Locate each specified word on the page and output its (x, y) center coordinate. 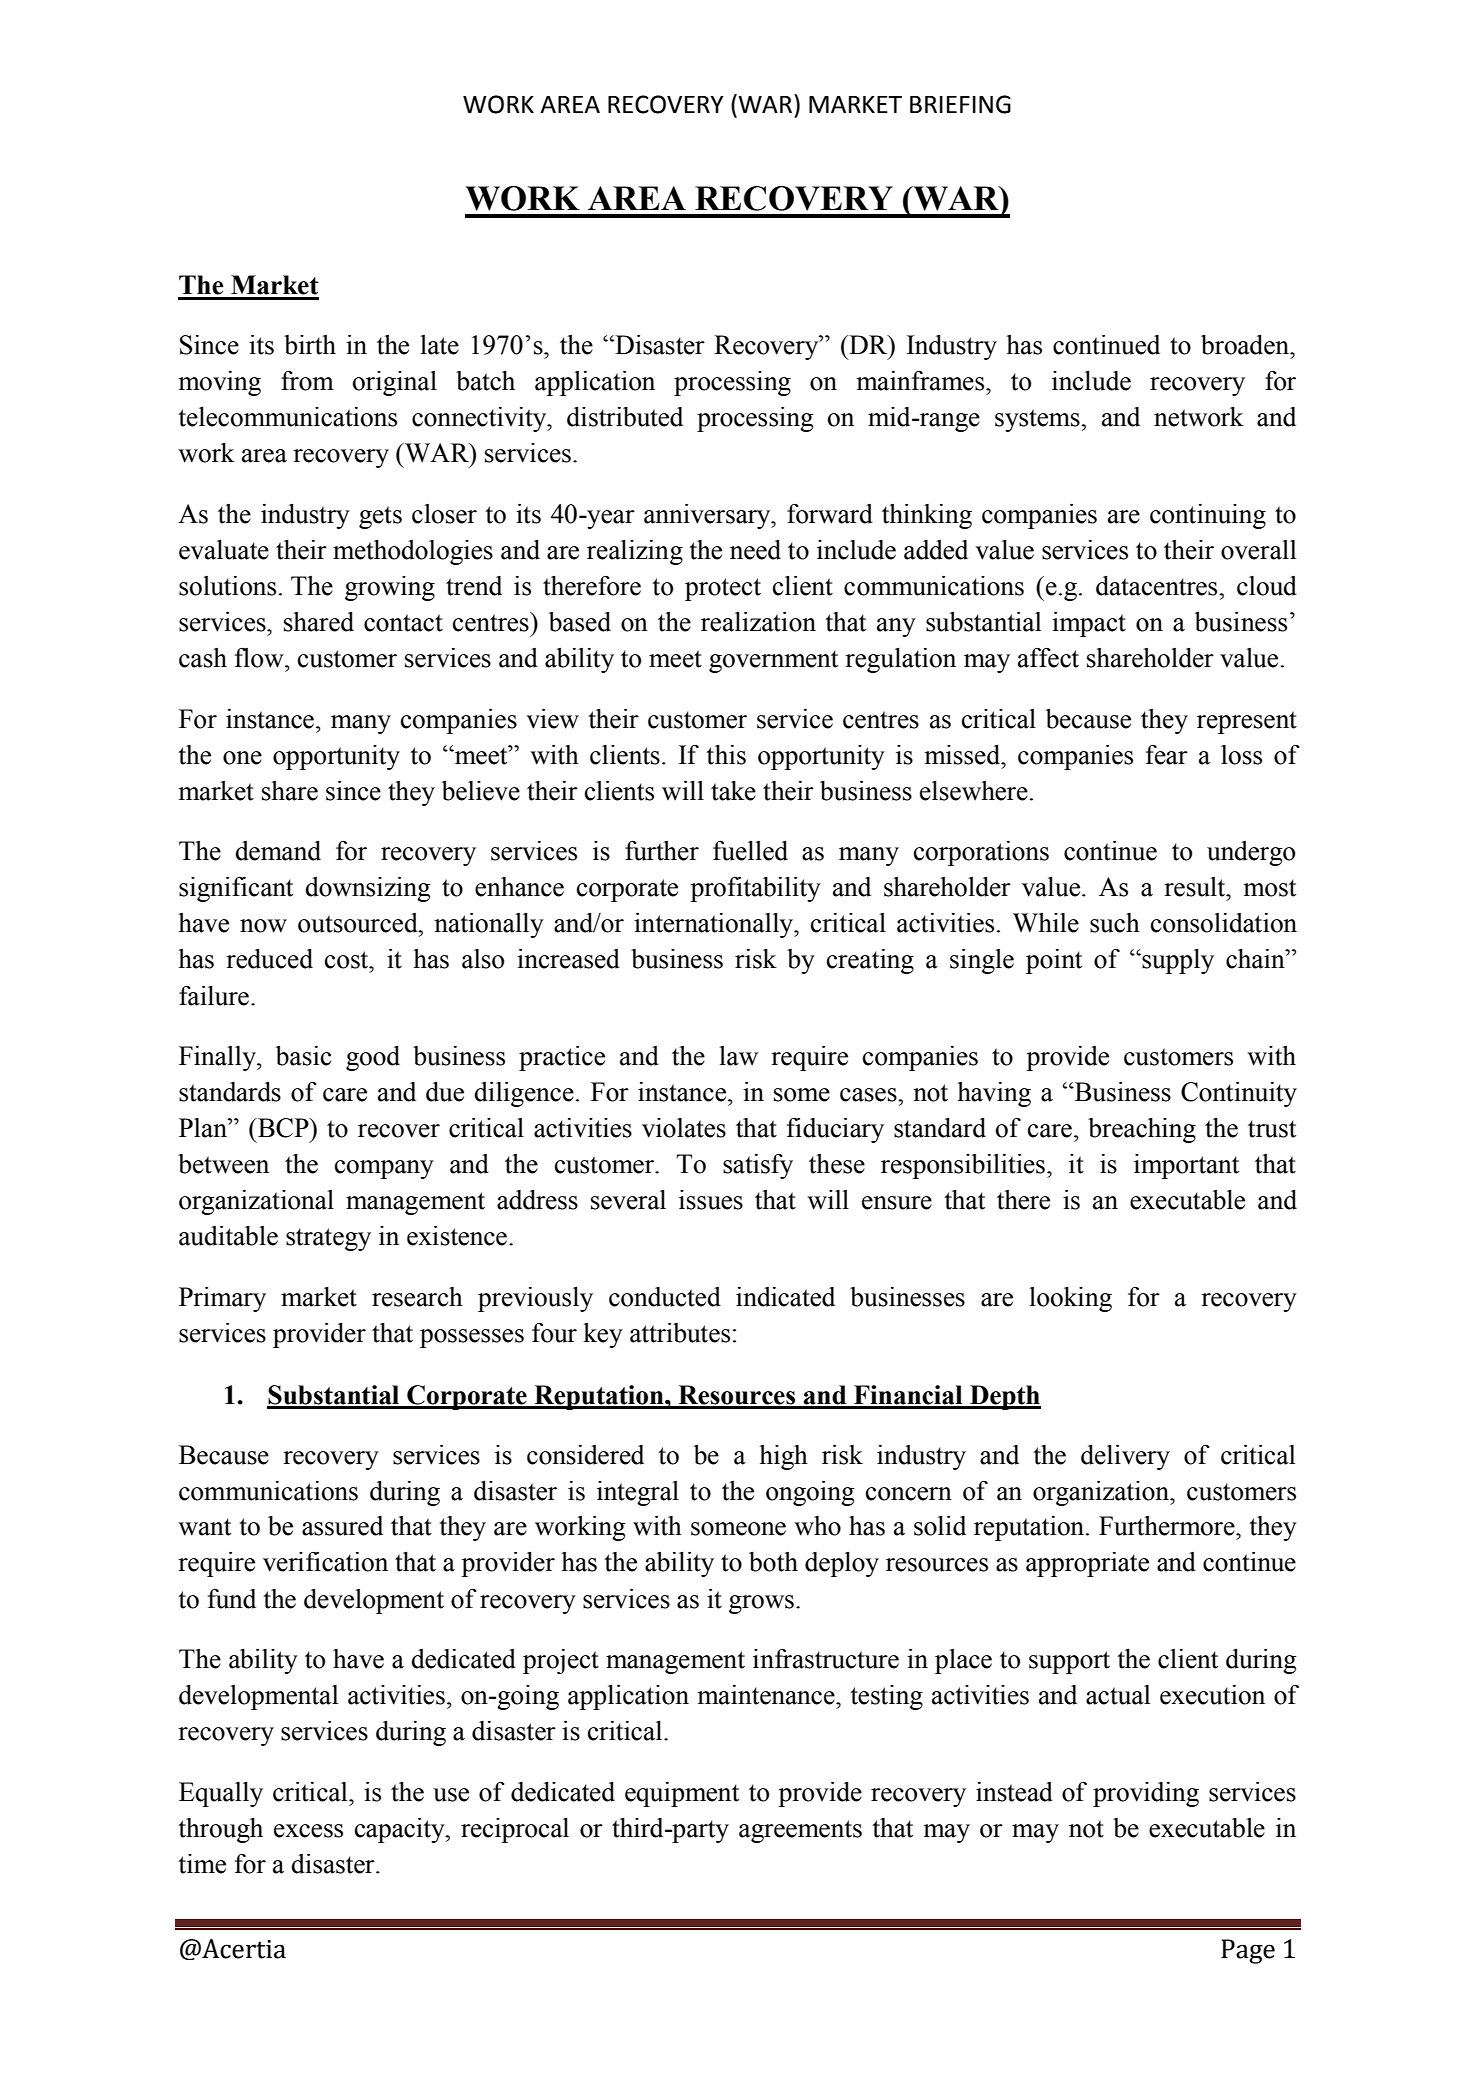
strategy (328, 1239)
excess (308, 1831)
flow (260, 658)
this (726, 755)
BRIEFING (960, 104)
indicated (785, 1297)
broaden (1246, 345)
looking (1070, 1299)
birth (310, 345)
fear (1167, 755)
